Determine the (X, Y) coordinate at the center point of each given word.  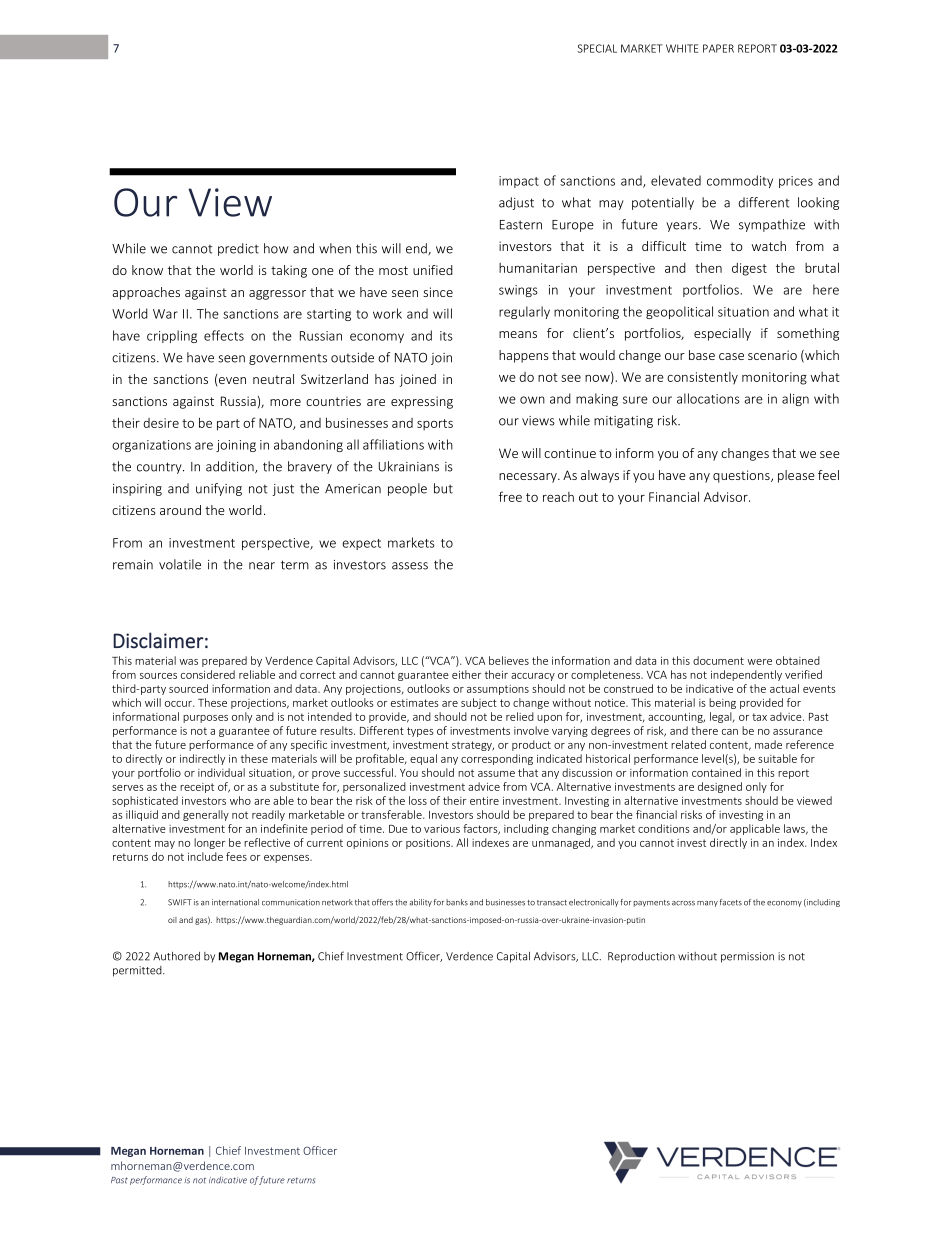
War (165, 314)
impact (519, 182)
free (510, 496)
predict (238, 249)
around (180, 510)
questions (742, 476)
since (438, 292)
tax (759, 717)
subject (479, 703)
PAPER (718, 48)
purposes (205, 719)
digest (749, 269)
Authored (176, 956)
